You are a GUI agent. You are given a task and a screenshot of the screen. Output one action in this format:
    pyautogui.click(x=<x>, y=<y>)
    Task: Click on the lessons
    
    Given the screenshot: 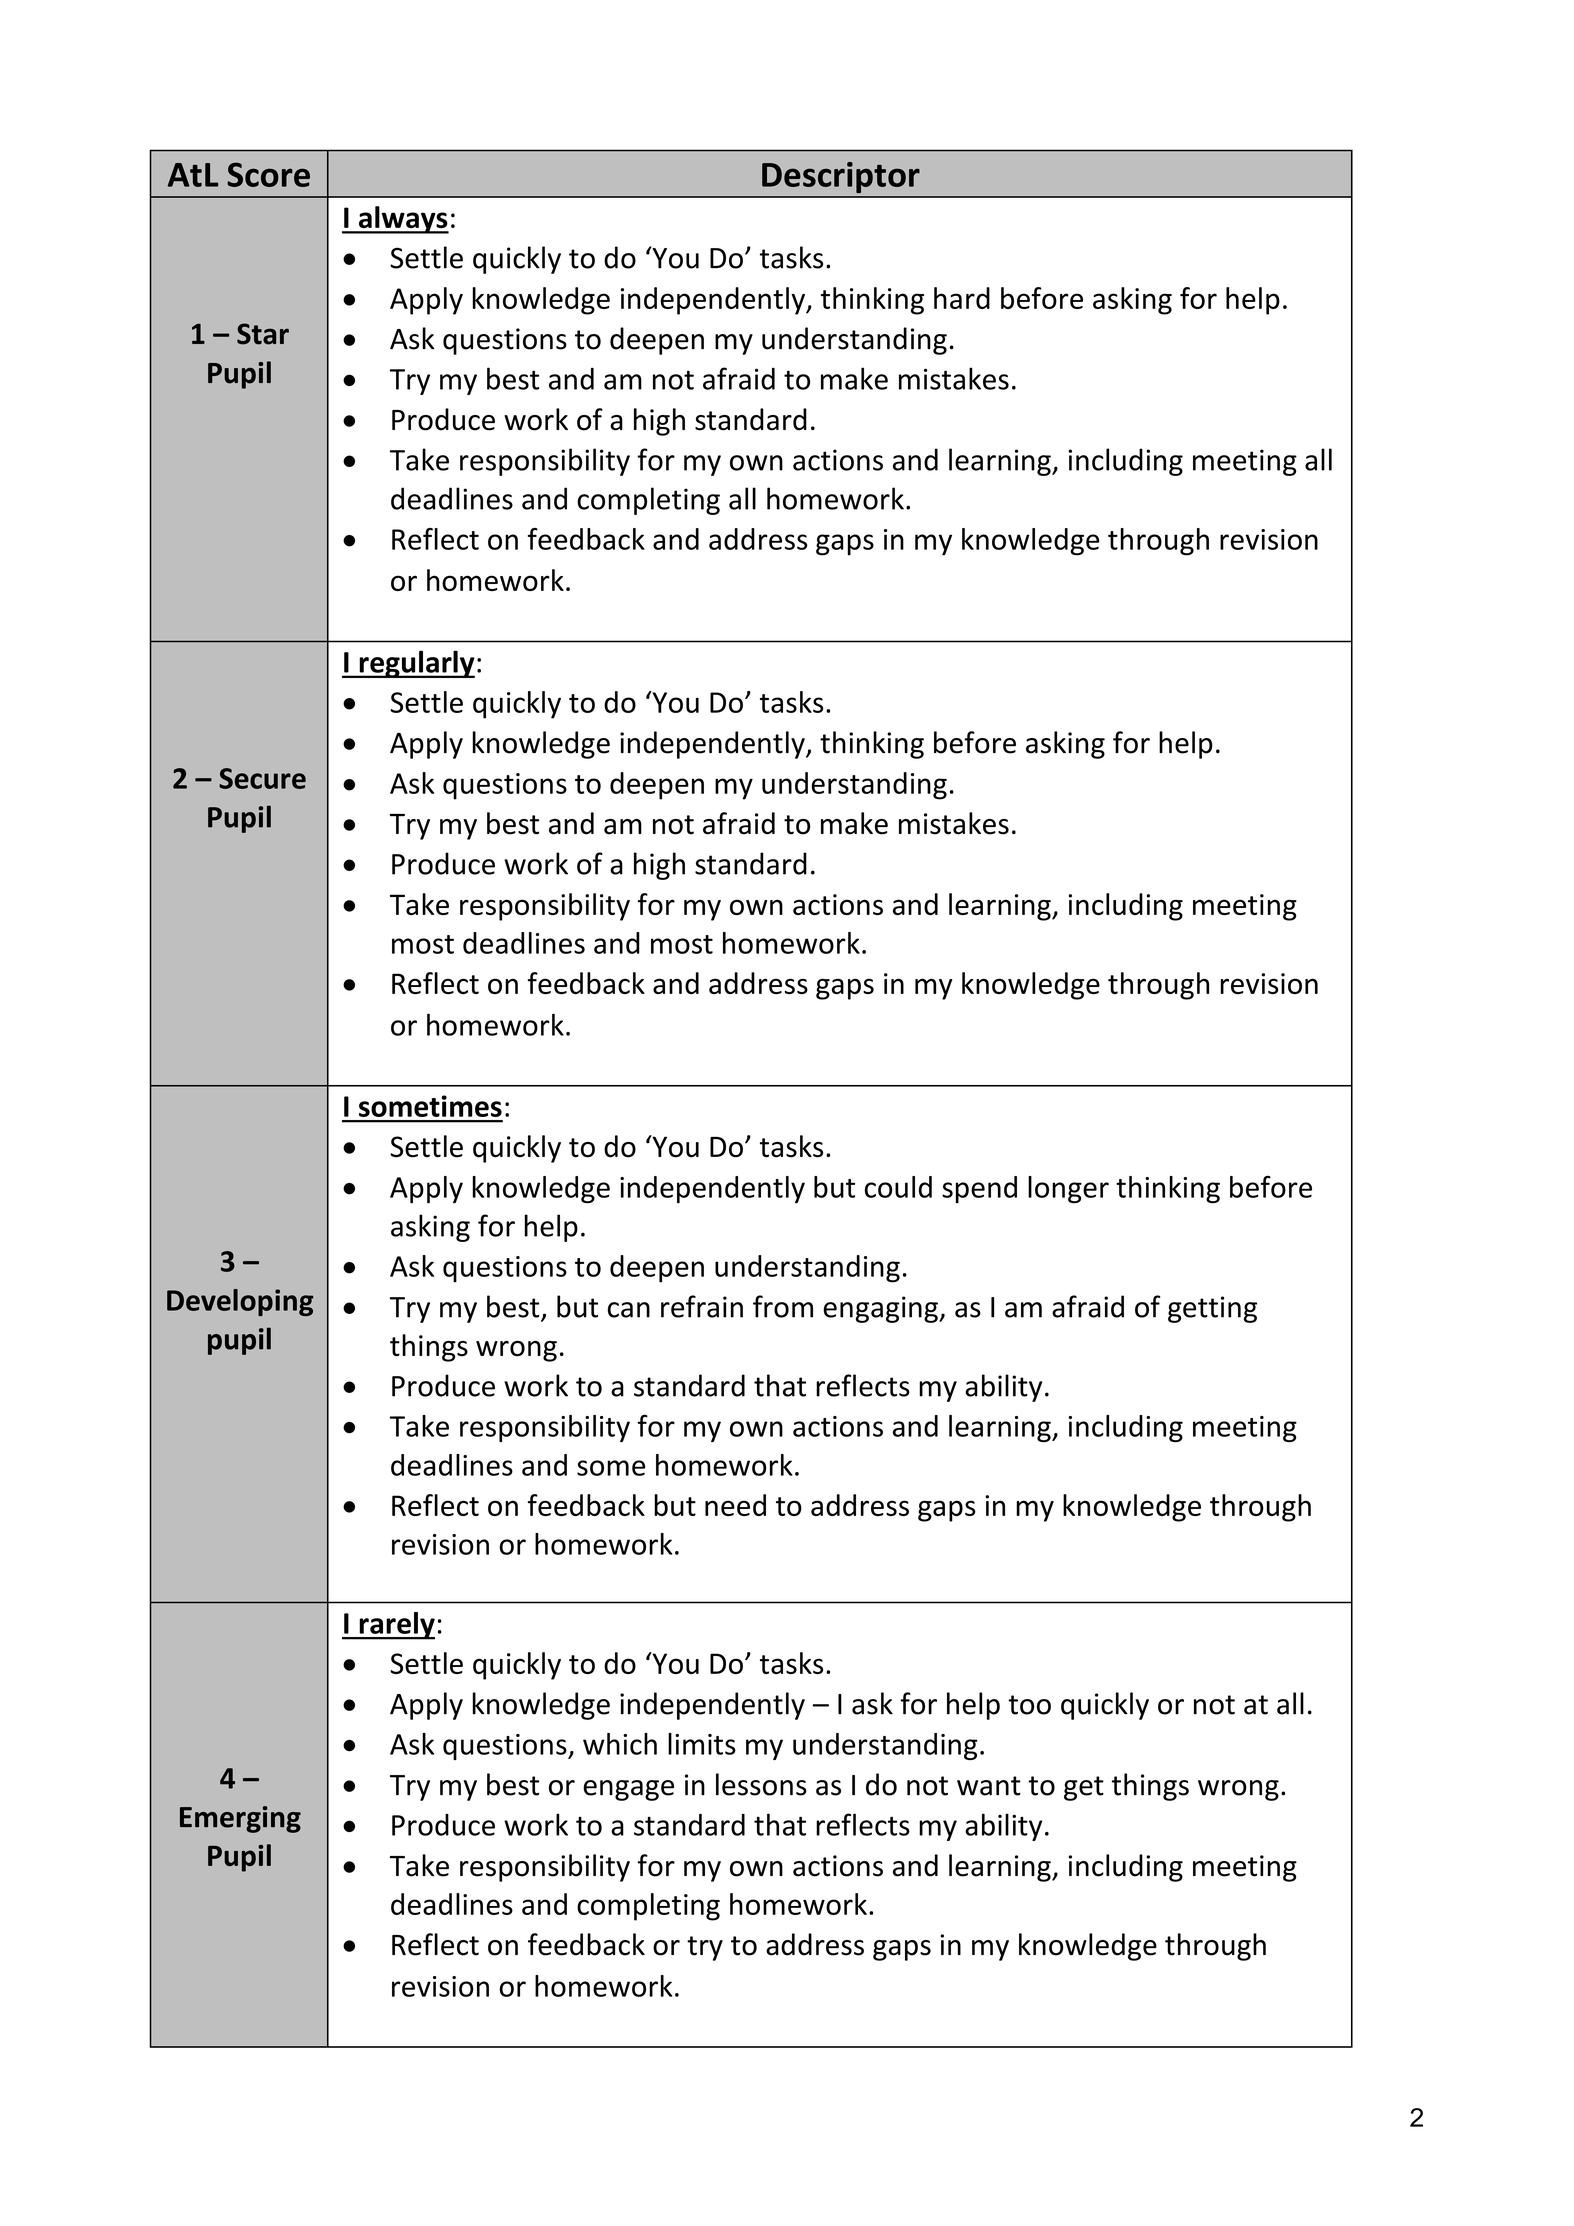 What is the action you would take?
    pyautogui.click(x=761, y=1784)
